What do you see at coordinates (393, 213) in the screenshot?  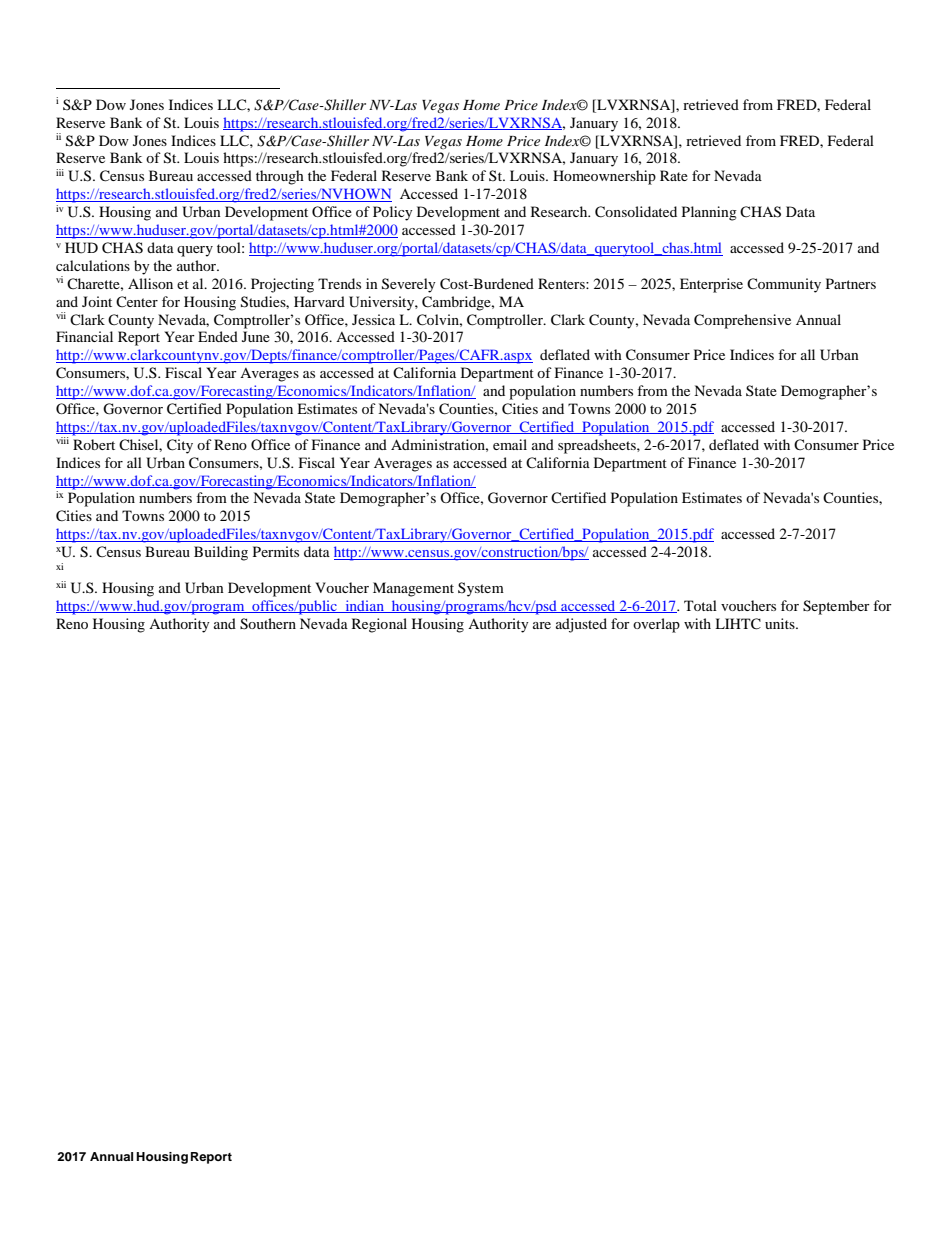 I see `Policy` at bounding box center [393, 213].
